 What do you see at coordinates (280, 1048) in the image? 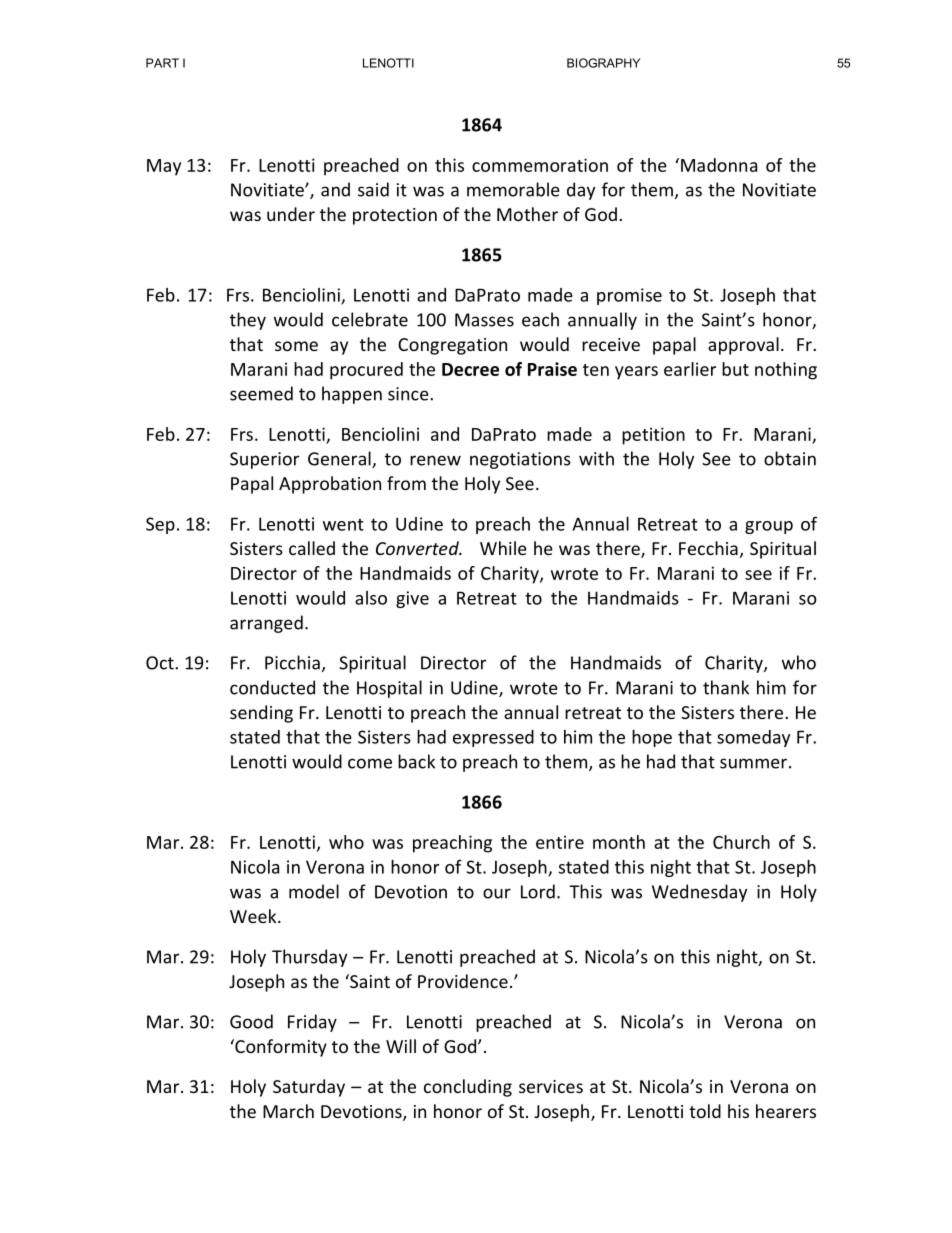
I see `Conformity` at bounding box center [280, 1048].
